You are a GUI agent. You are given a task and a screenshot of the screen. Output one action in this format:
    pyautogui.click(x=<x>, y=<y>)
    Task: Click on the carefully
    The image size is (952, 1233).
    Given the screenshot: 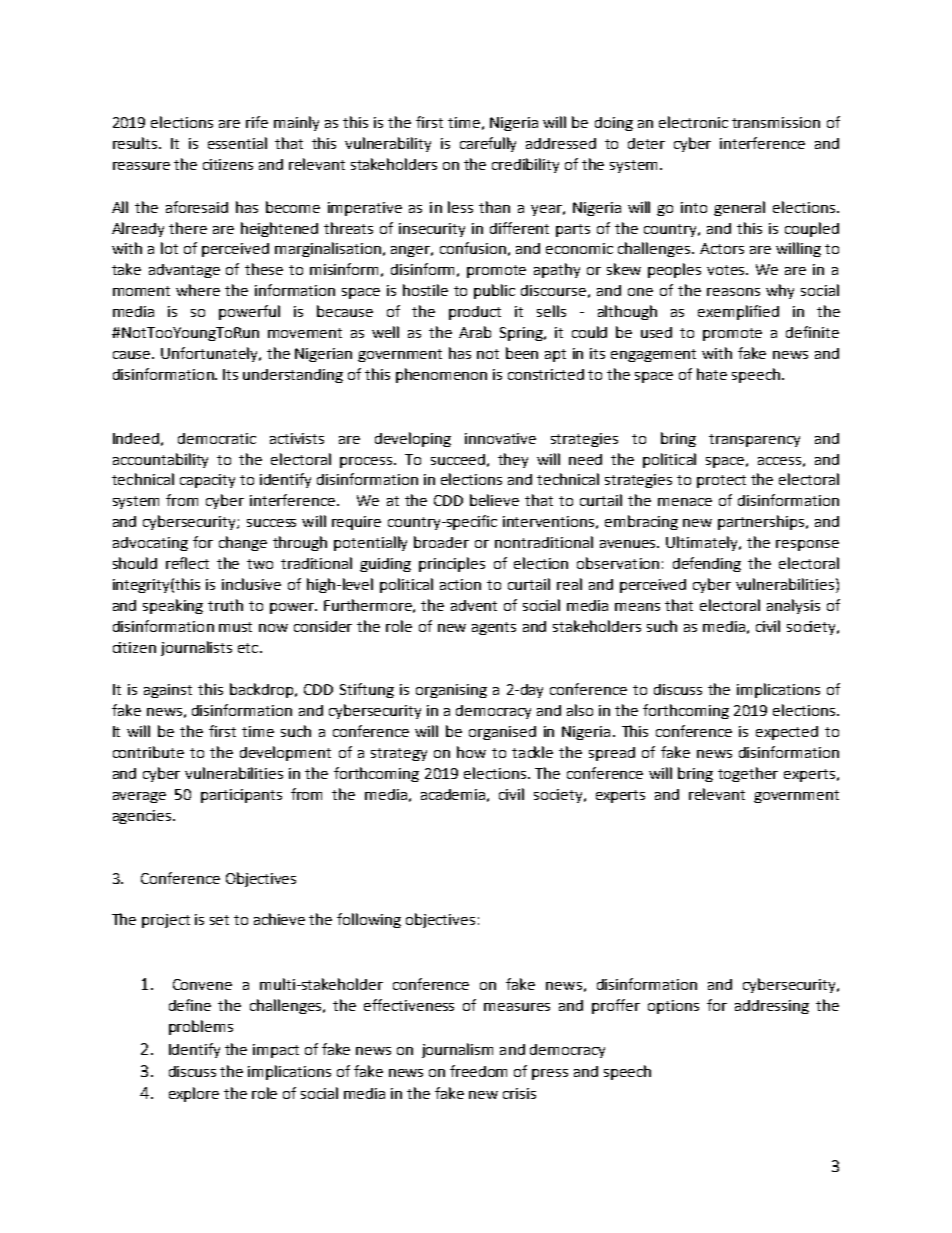 What is the action you would take?
    pyautogui.click(x=488, y=144)
